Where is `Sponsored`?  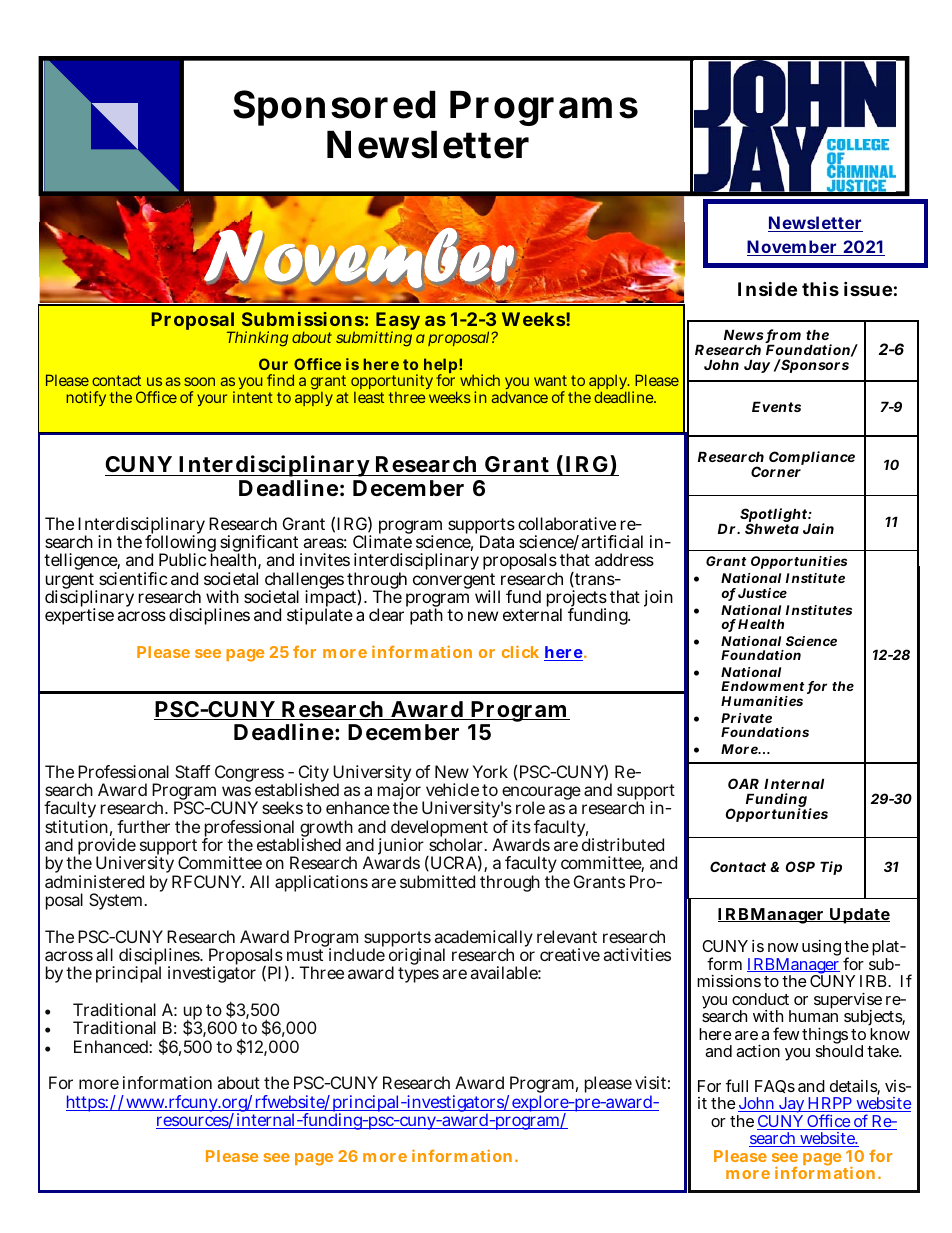 Sponsored is located at coordinates (334, 108).
